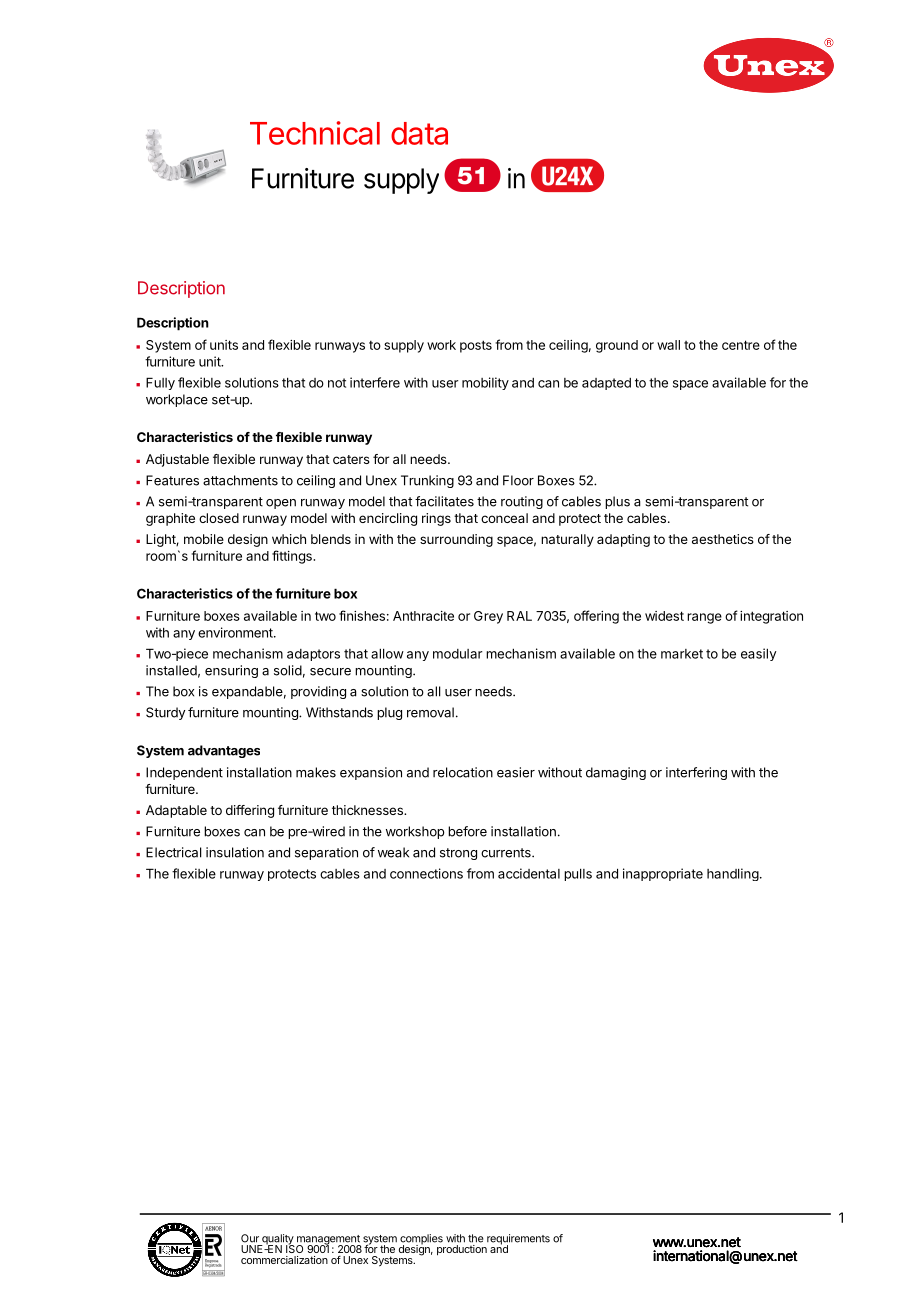 The height and width of the screenshot is (1308, 924). I want to click on aesthetics, so click(723, 539).
